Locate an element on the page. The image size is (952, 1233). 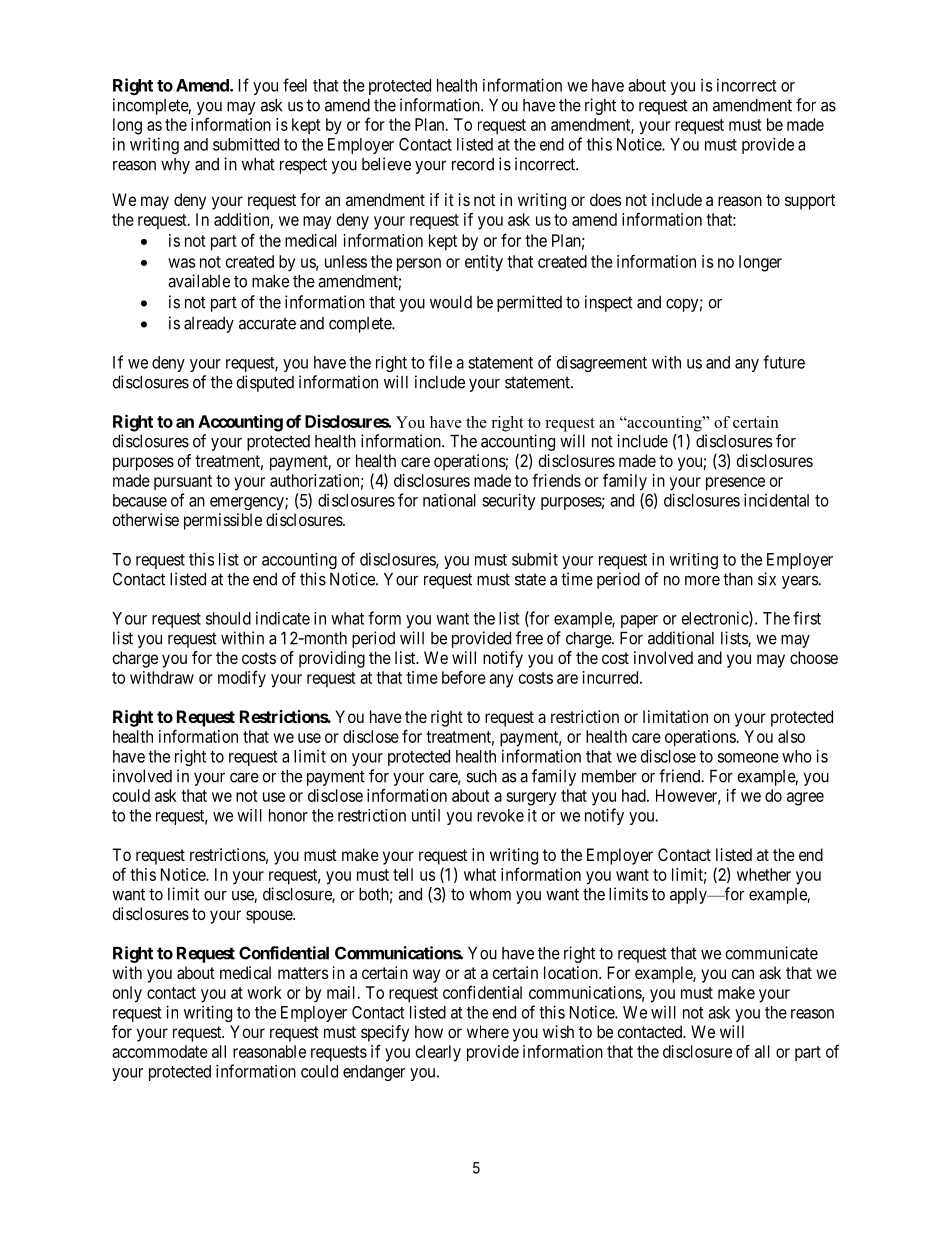
already is located at coordinates (209, 325).
